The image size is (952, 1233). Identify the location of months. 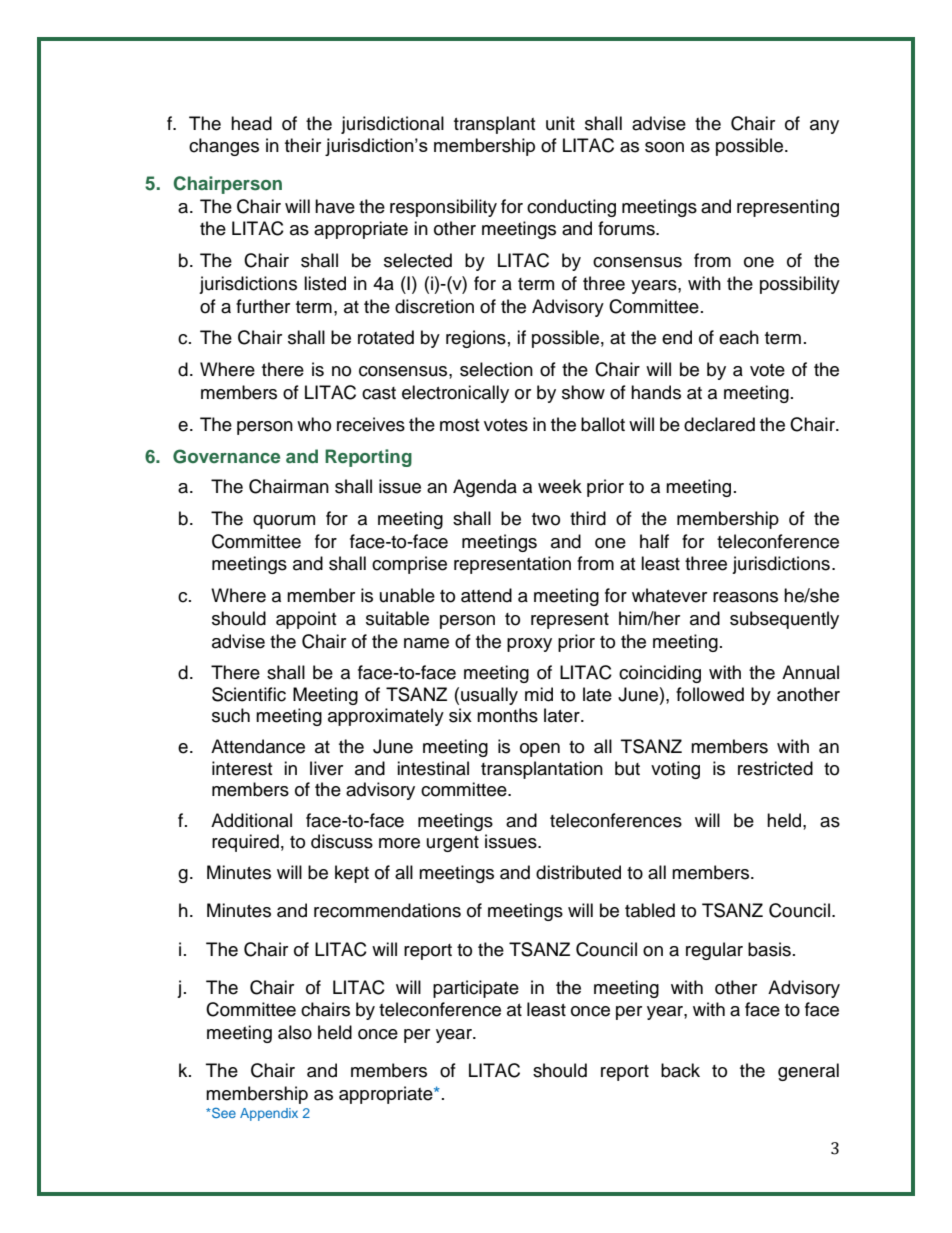
(507, 715).
